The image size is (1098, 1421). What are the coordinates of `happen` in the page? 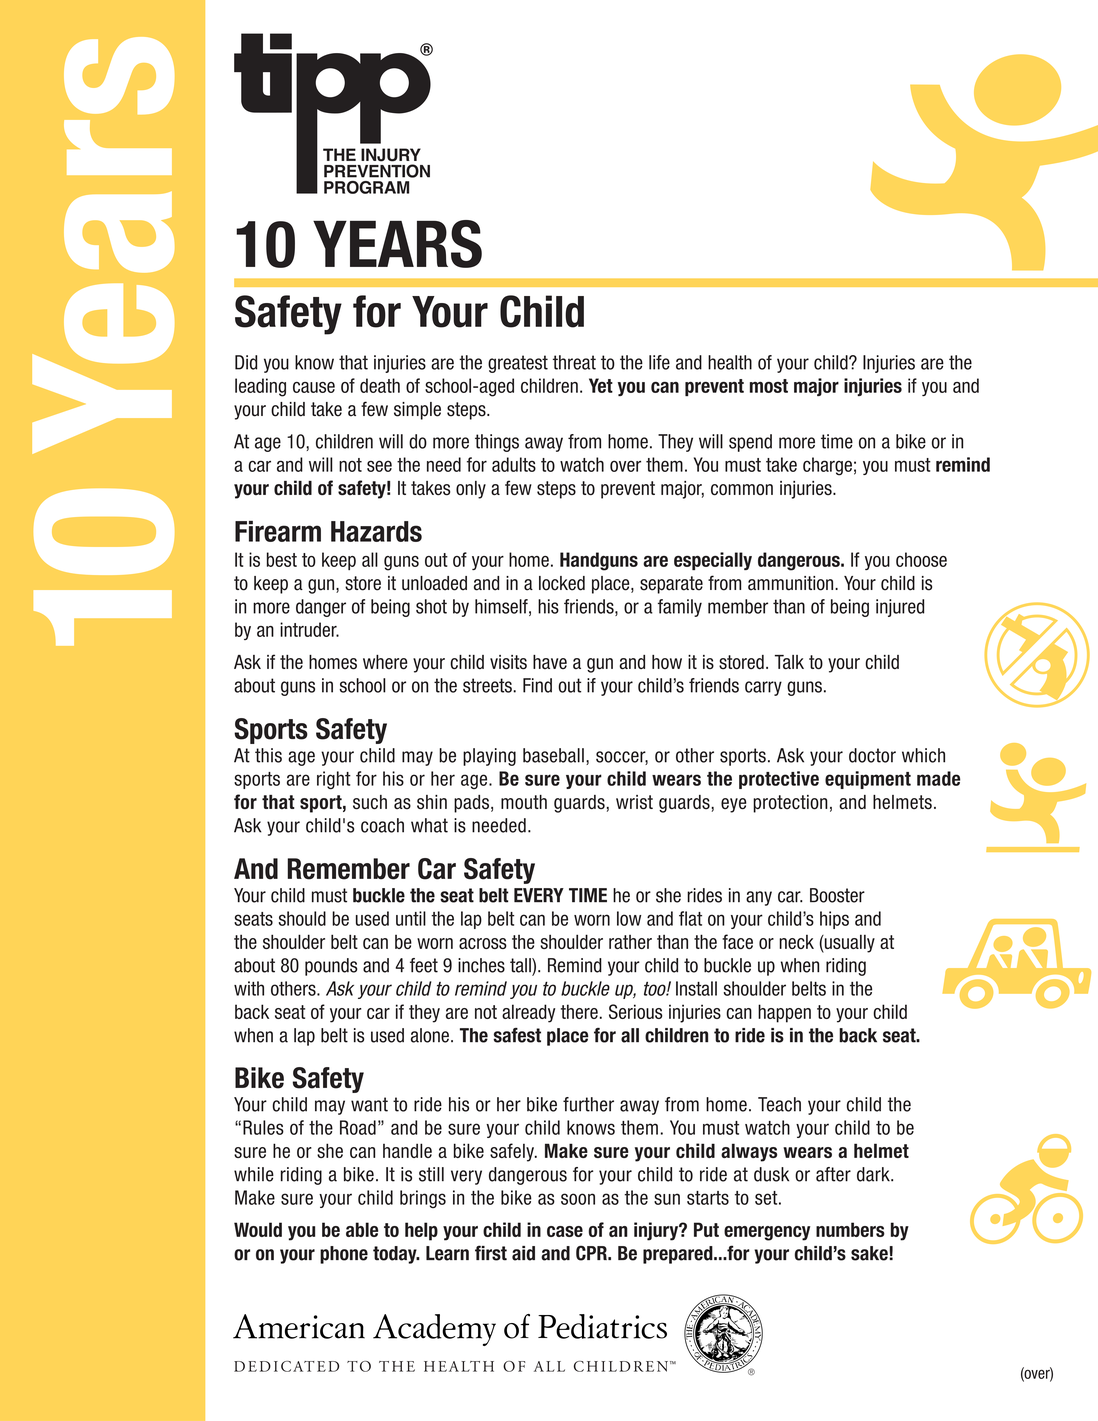 It's located at (784, 1013).
